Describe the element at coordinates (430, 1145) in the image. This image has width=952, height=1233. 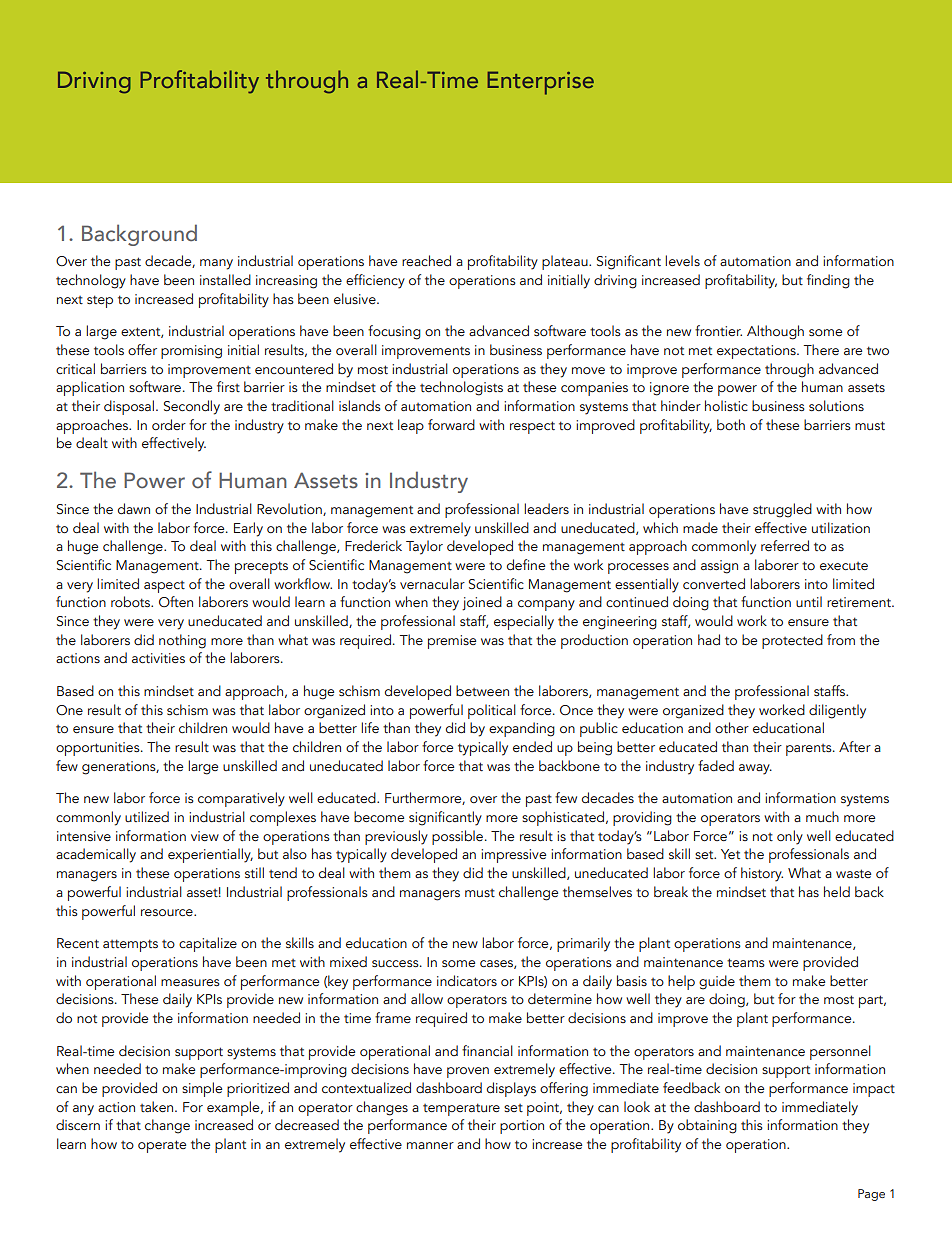
I see `manner` at that location.
